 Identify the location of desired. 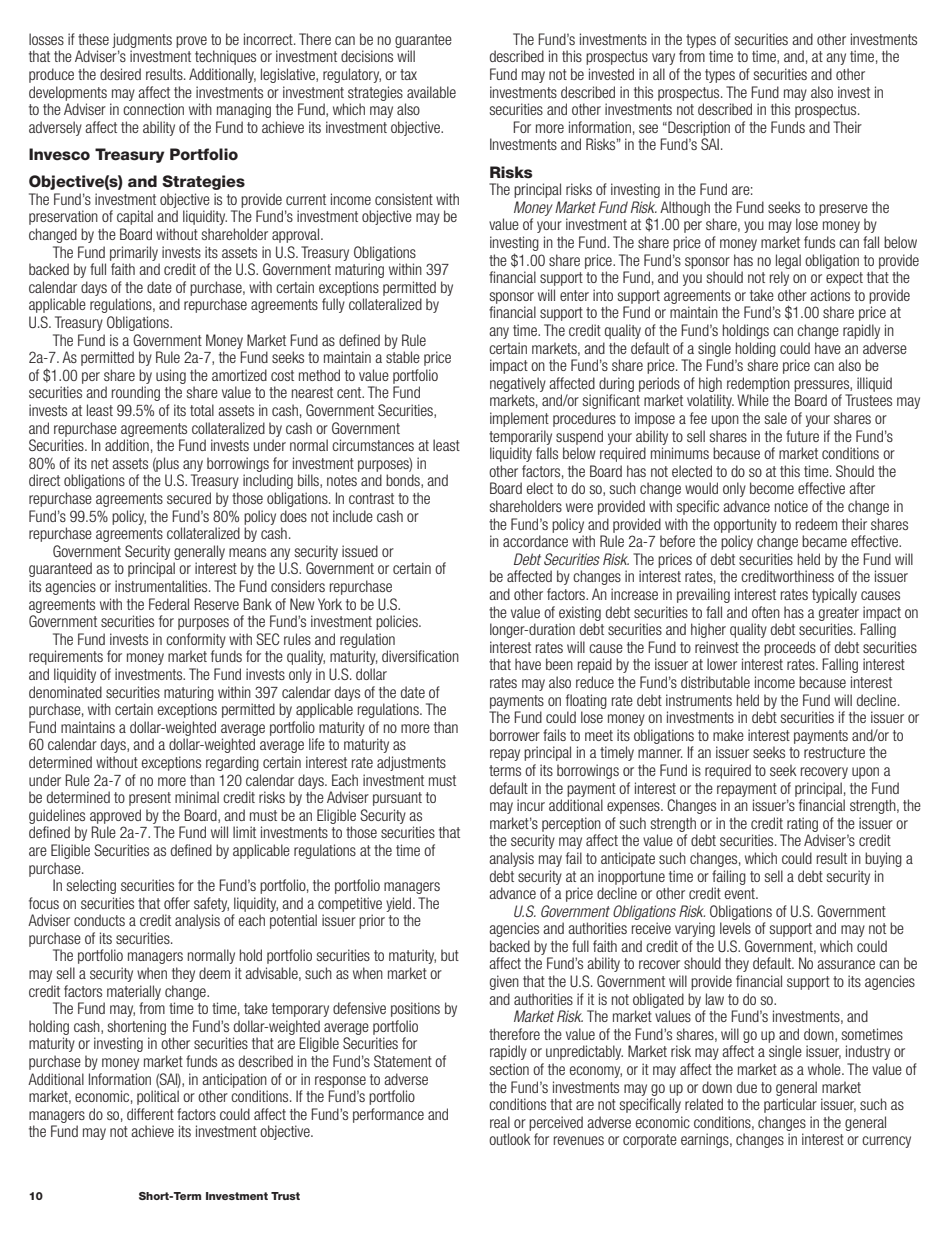
(120, 74).
